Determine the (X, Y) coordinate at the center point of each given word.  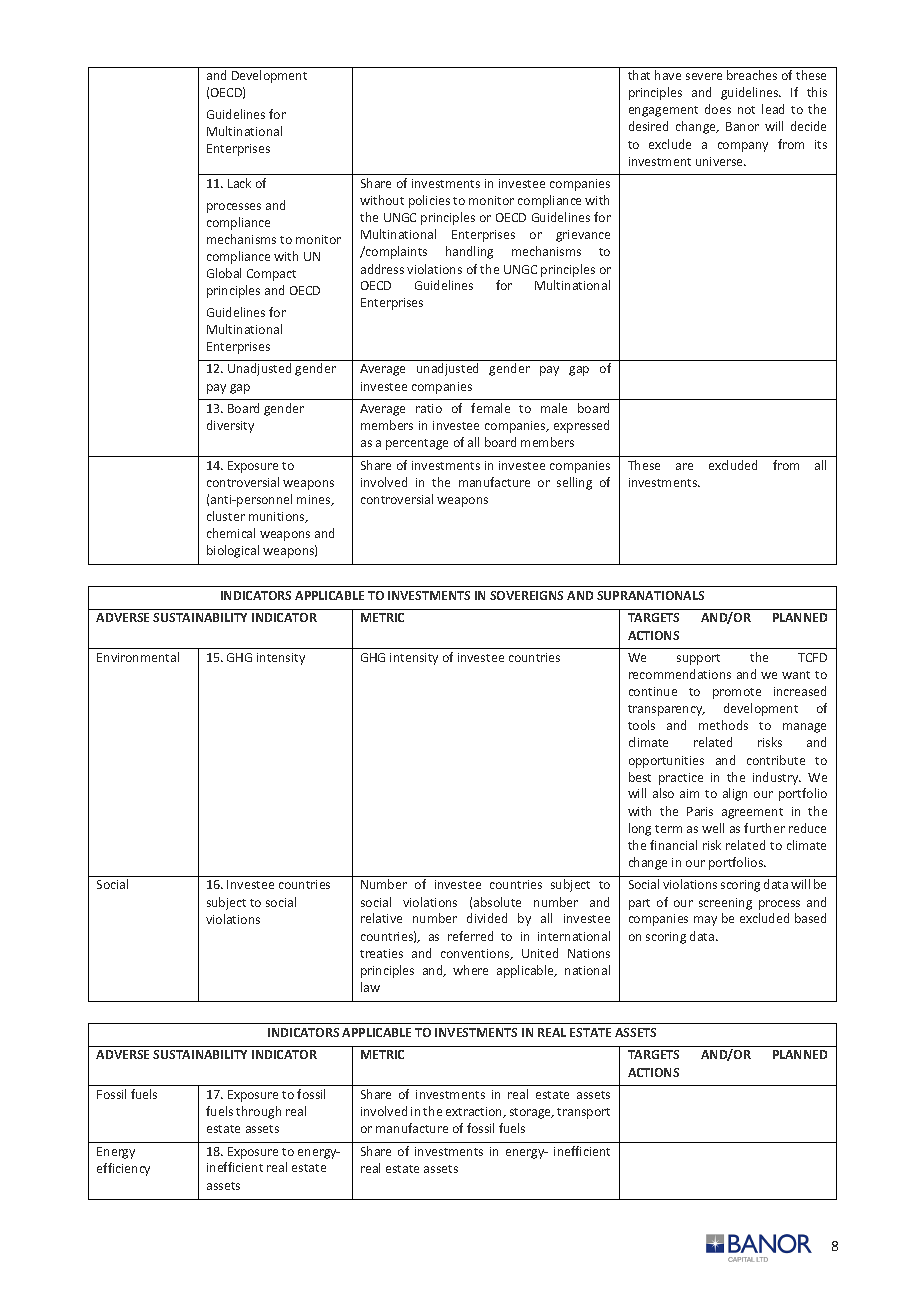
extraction (475, 1112)
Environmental (138, 657)
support (698, 659)
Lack (239, 183)
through (258, 1112)
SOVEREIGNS (526, 595)
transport (583, 1113)
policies (429, 201)
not (746, 110)
